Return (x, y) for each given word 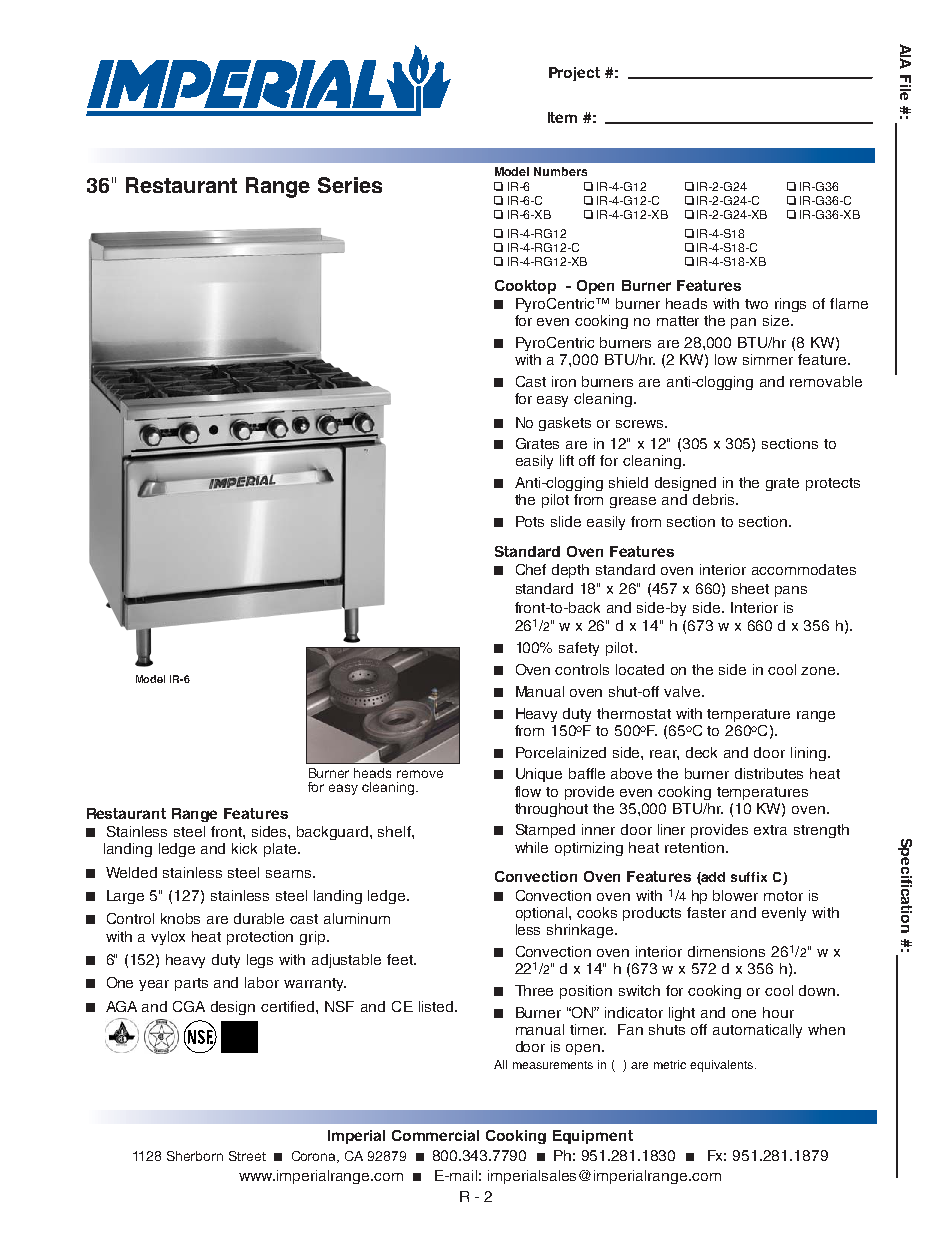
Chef (531, 569)
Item (562, 117)
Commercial (435, 1135)
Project (574, 74)
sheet (750, 588)
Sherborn (195, 1156)
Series (350, 185)
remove (420, 774)
